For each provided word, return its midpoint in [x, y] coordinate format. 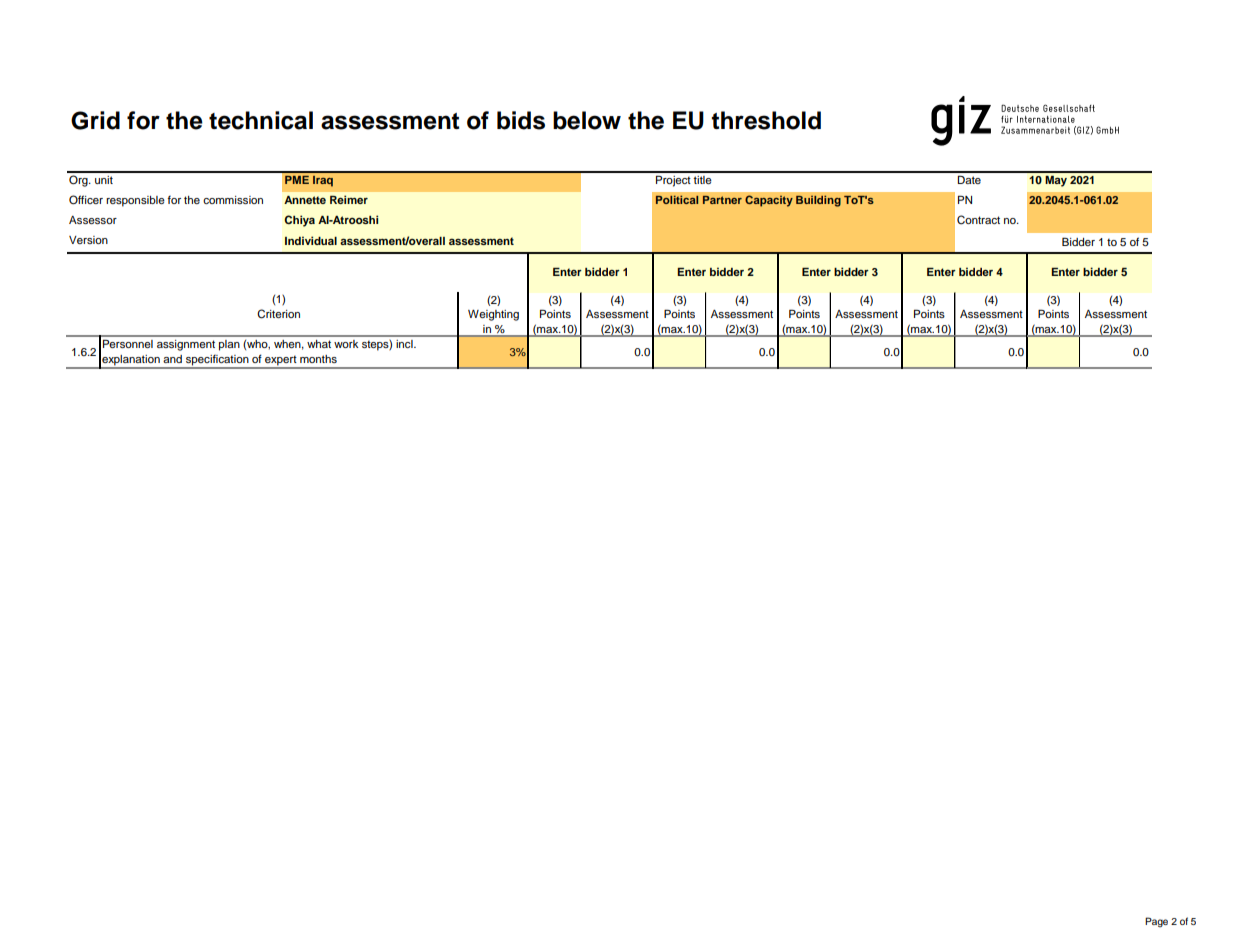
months [318, 359]
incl [405, 344]
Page [1156, 922]
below [587, 120]
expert [281, 361]
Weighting [493, 315]
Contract [978, 220]
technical [261, 120]
